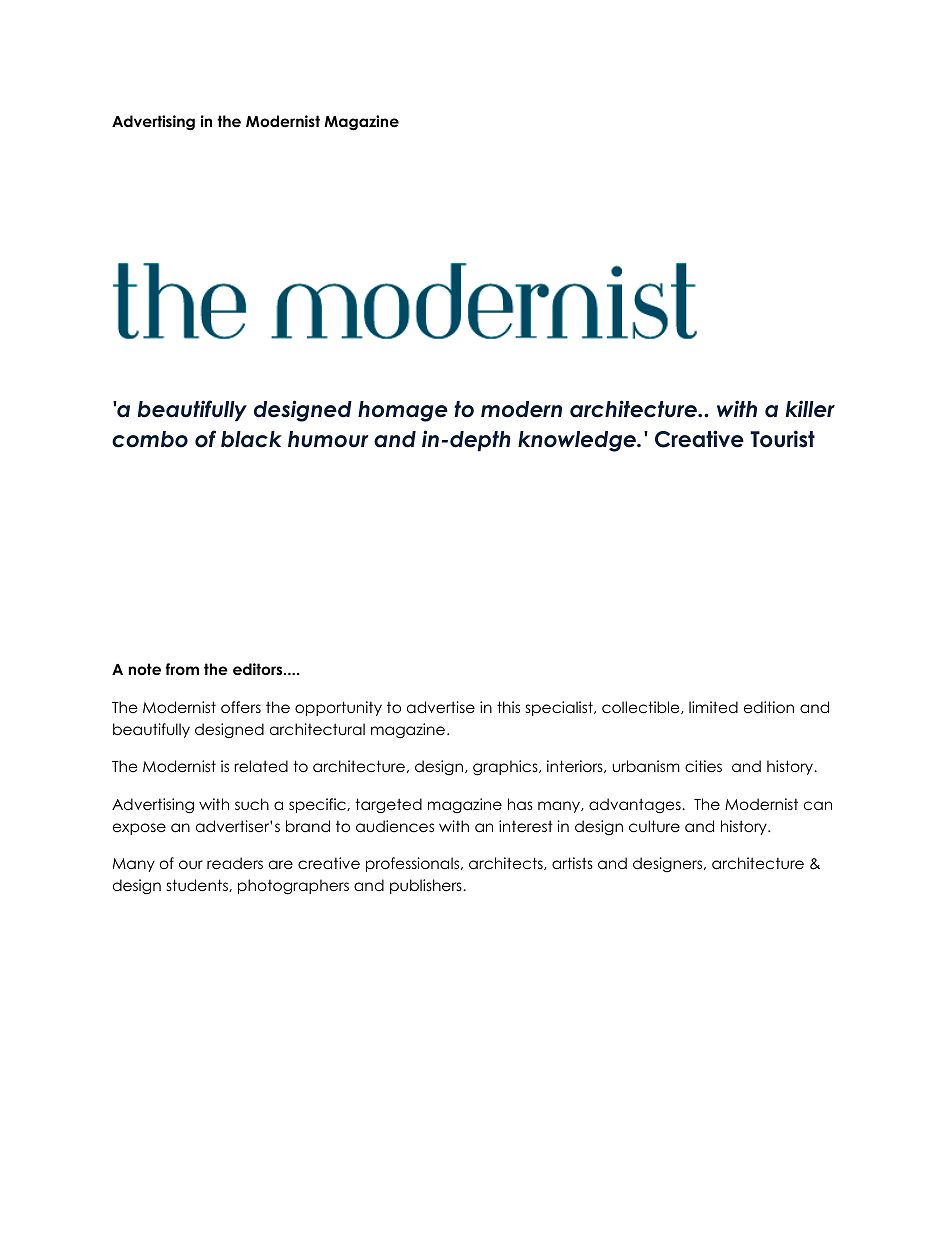 The image size is (952, 1233). Describe the element at coordinates (150, 439) in the image. I see `combo` at that location.
